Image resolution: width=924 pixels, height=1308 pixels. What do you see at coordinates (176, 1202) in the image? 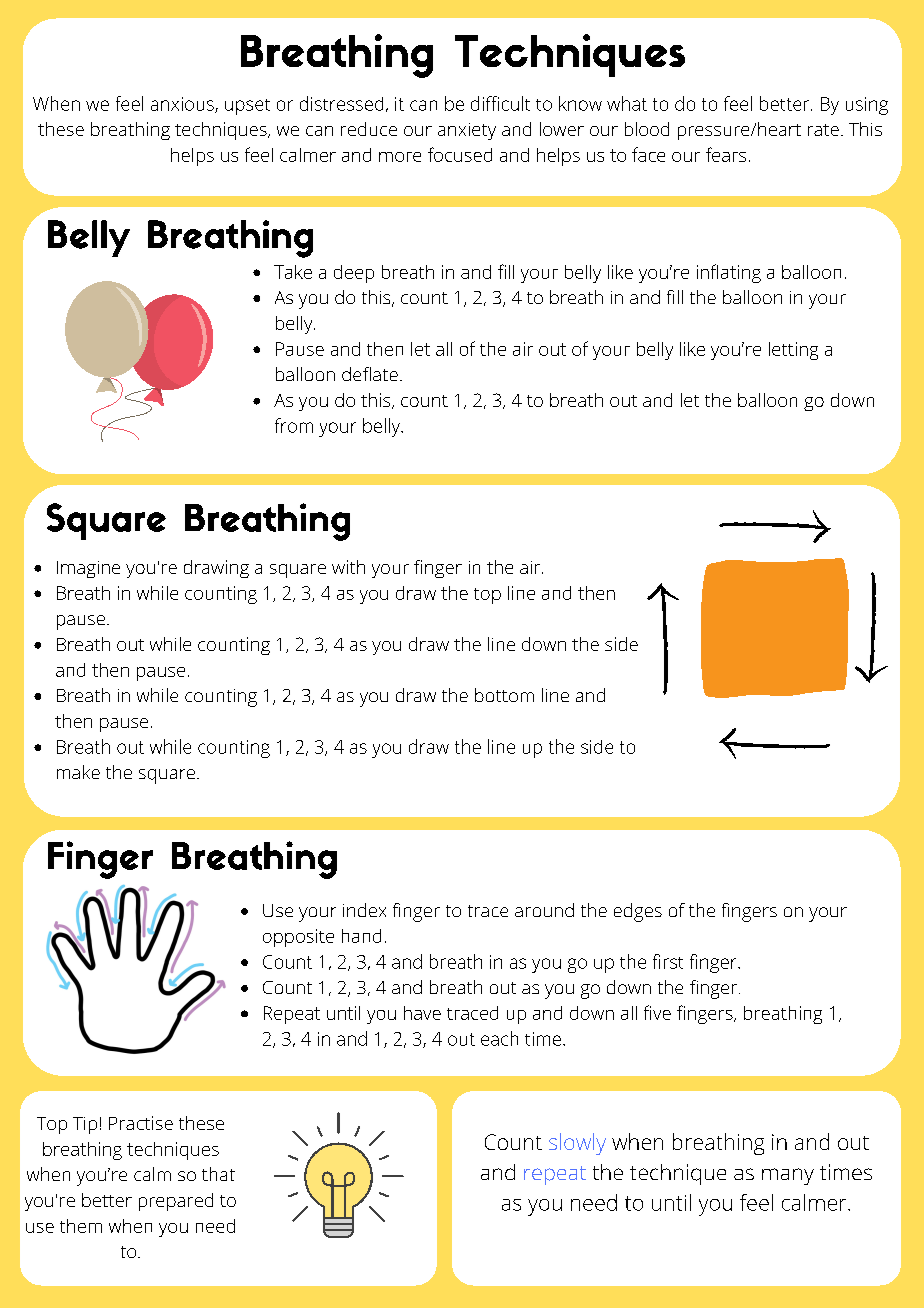
I see `prepared` at bounding box center [176, 1202].
